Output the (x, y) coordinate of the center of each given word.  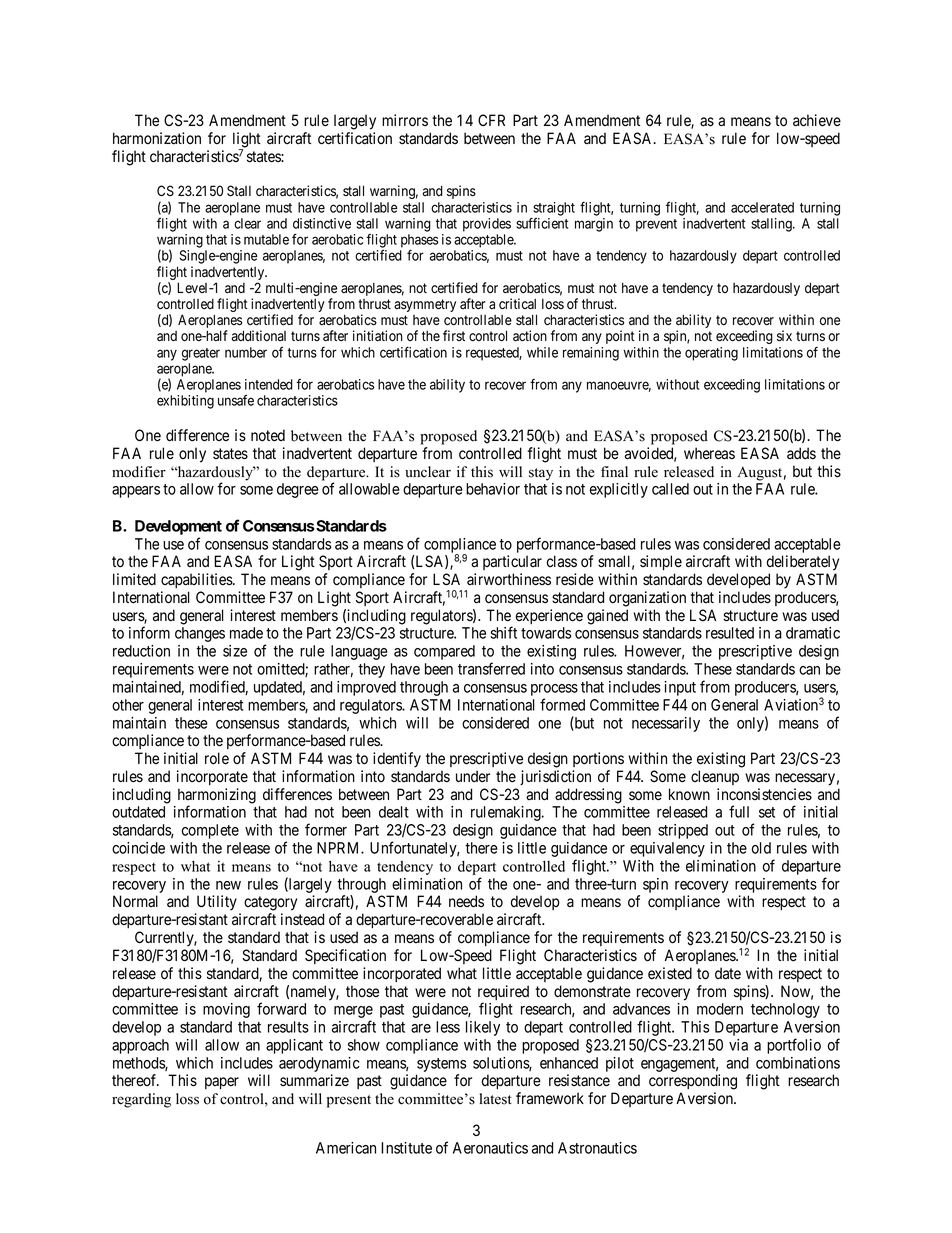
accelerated (762, 207)
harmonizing (217, 797)
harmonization (157, 138)
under (473, 776)
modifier (139, 472)
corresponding (693, 1082)
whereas (709, 453)
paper (222, 1083)
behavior (493, 489)
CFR (491, 120)
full (739, 811)
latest (496, 1099)
